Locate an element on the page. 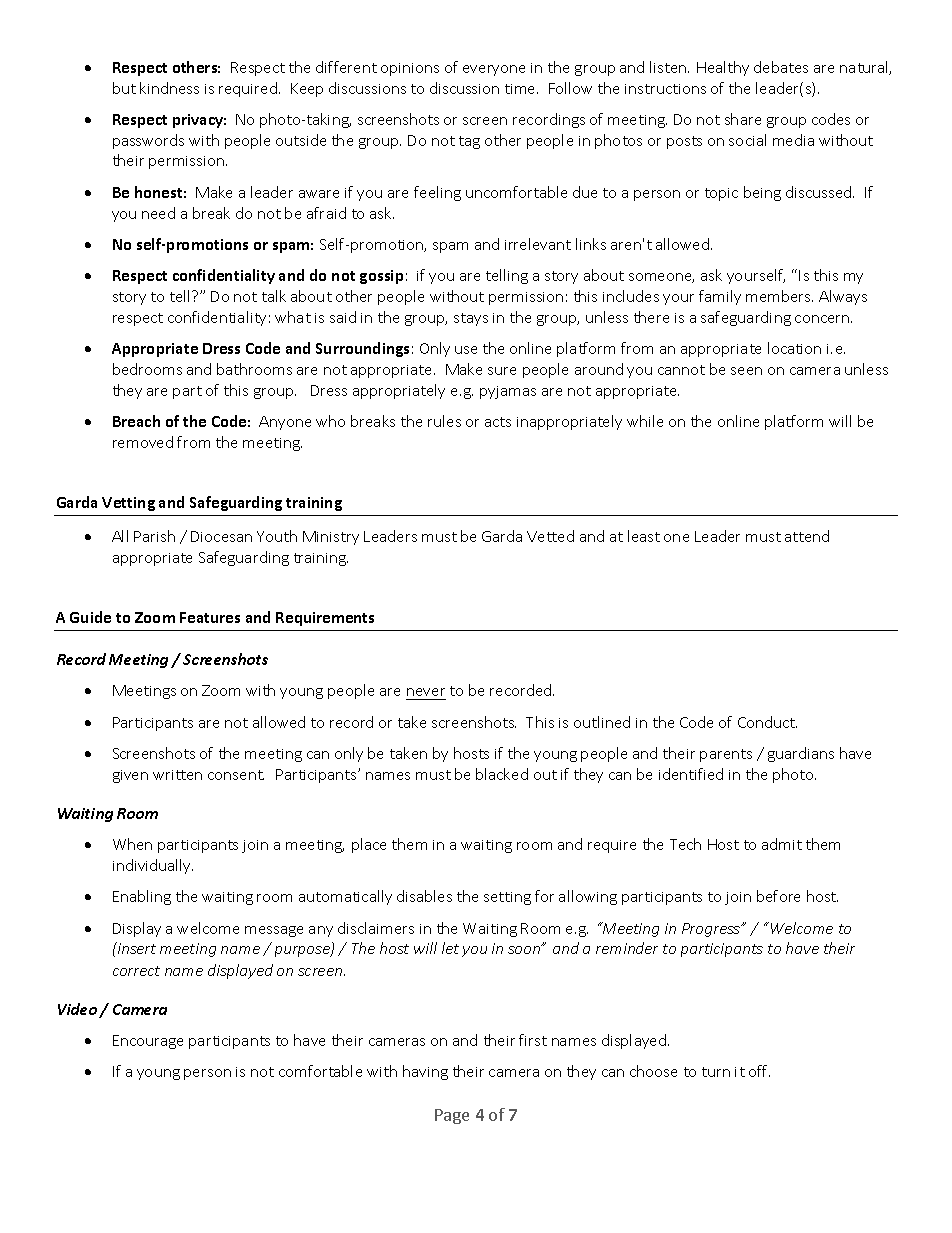 This page has width=952, height=1233. use is located at coordinates (466, 350).
